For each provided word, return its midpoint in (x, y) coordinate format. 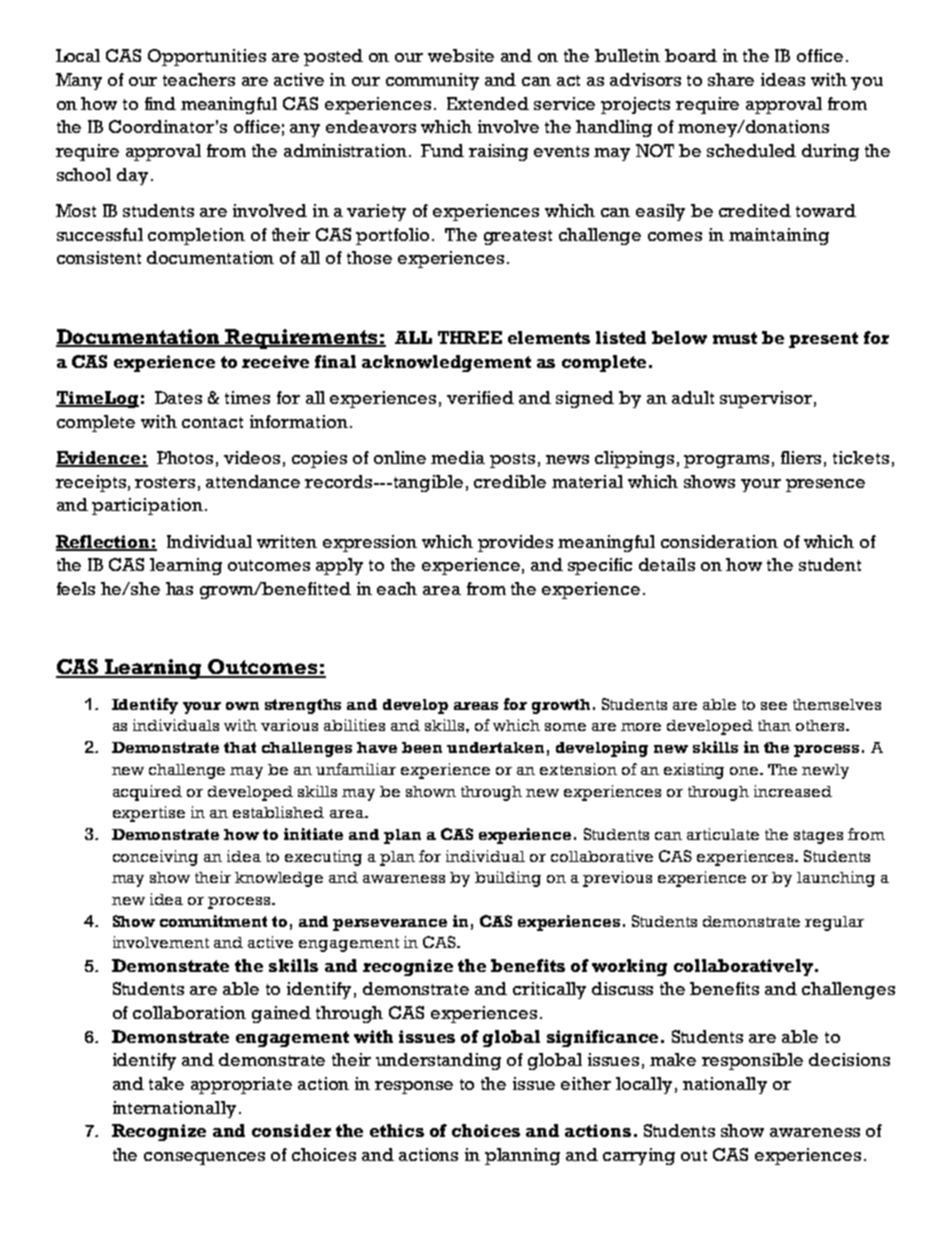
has (179, 588)
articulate (723, 834)
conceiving (155, 858)
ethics (397, 1130)
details (667, 564)
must (735, 338)
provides (515, 543)
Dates (178, 397)
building (508, 879)
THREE (470, 337)
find (160, 103)
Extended (488, 103)
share (731, 79)
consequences (204, 1158)
